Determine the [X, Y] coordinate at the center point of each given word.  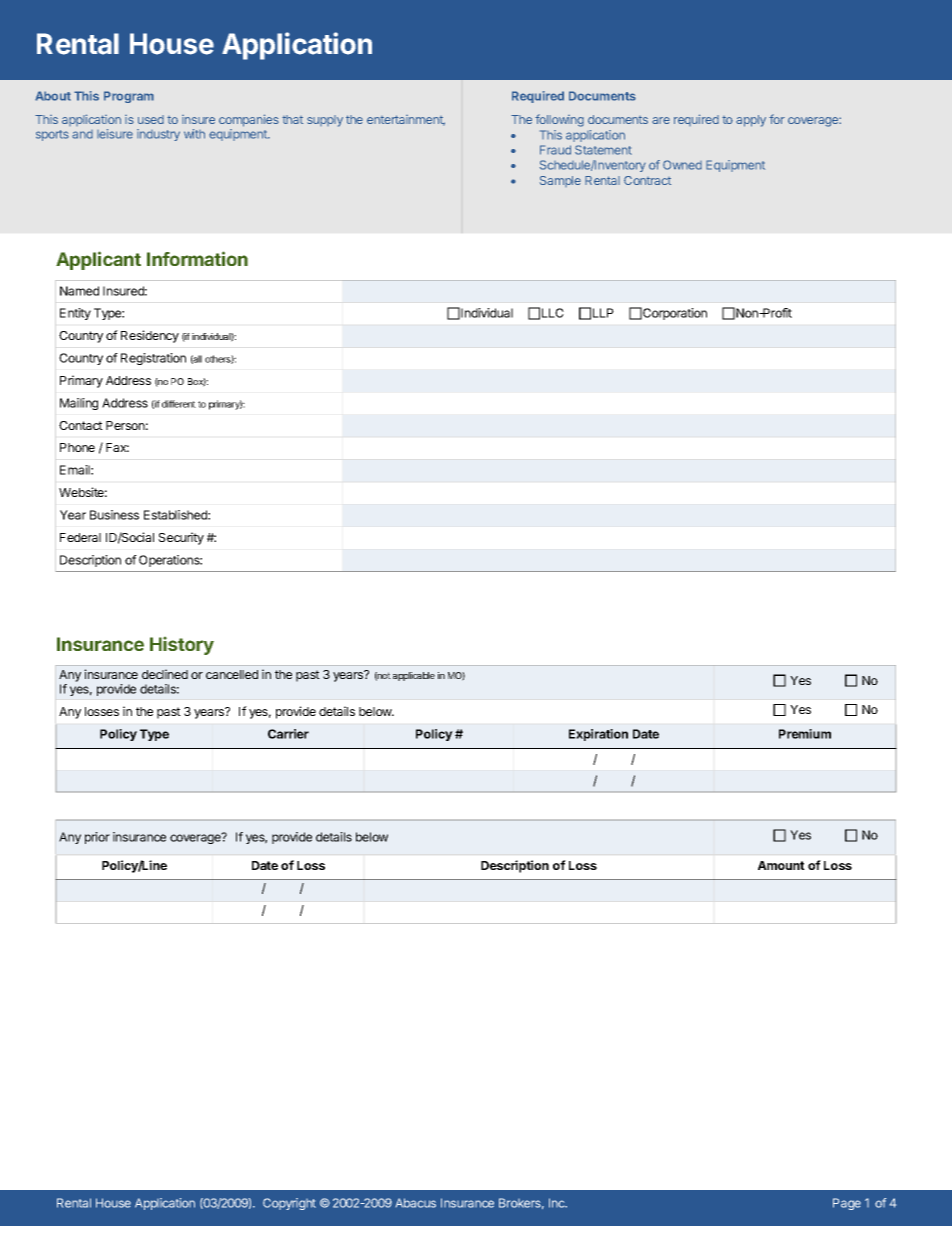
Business [114, 515]
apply [751, 121]
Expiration [598, 735]
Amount [781, 865]
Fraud [555, 150]
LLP [603, 313]
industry [158, 135]
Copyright [289, 1204]
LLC [553, 313]
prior [97, 838]
